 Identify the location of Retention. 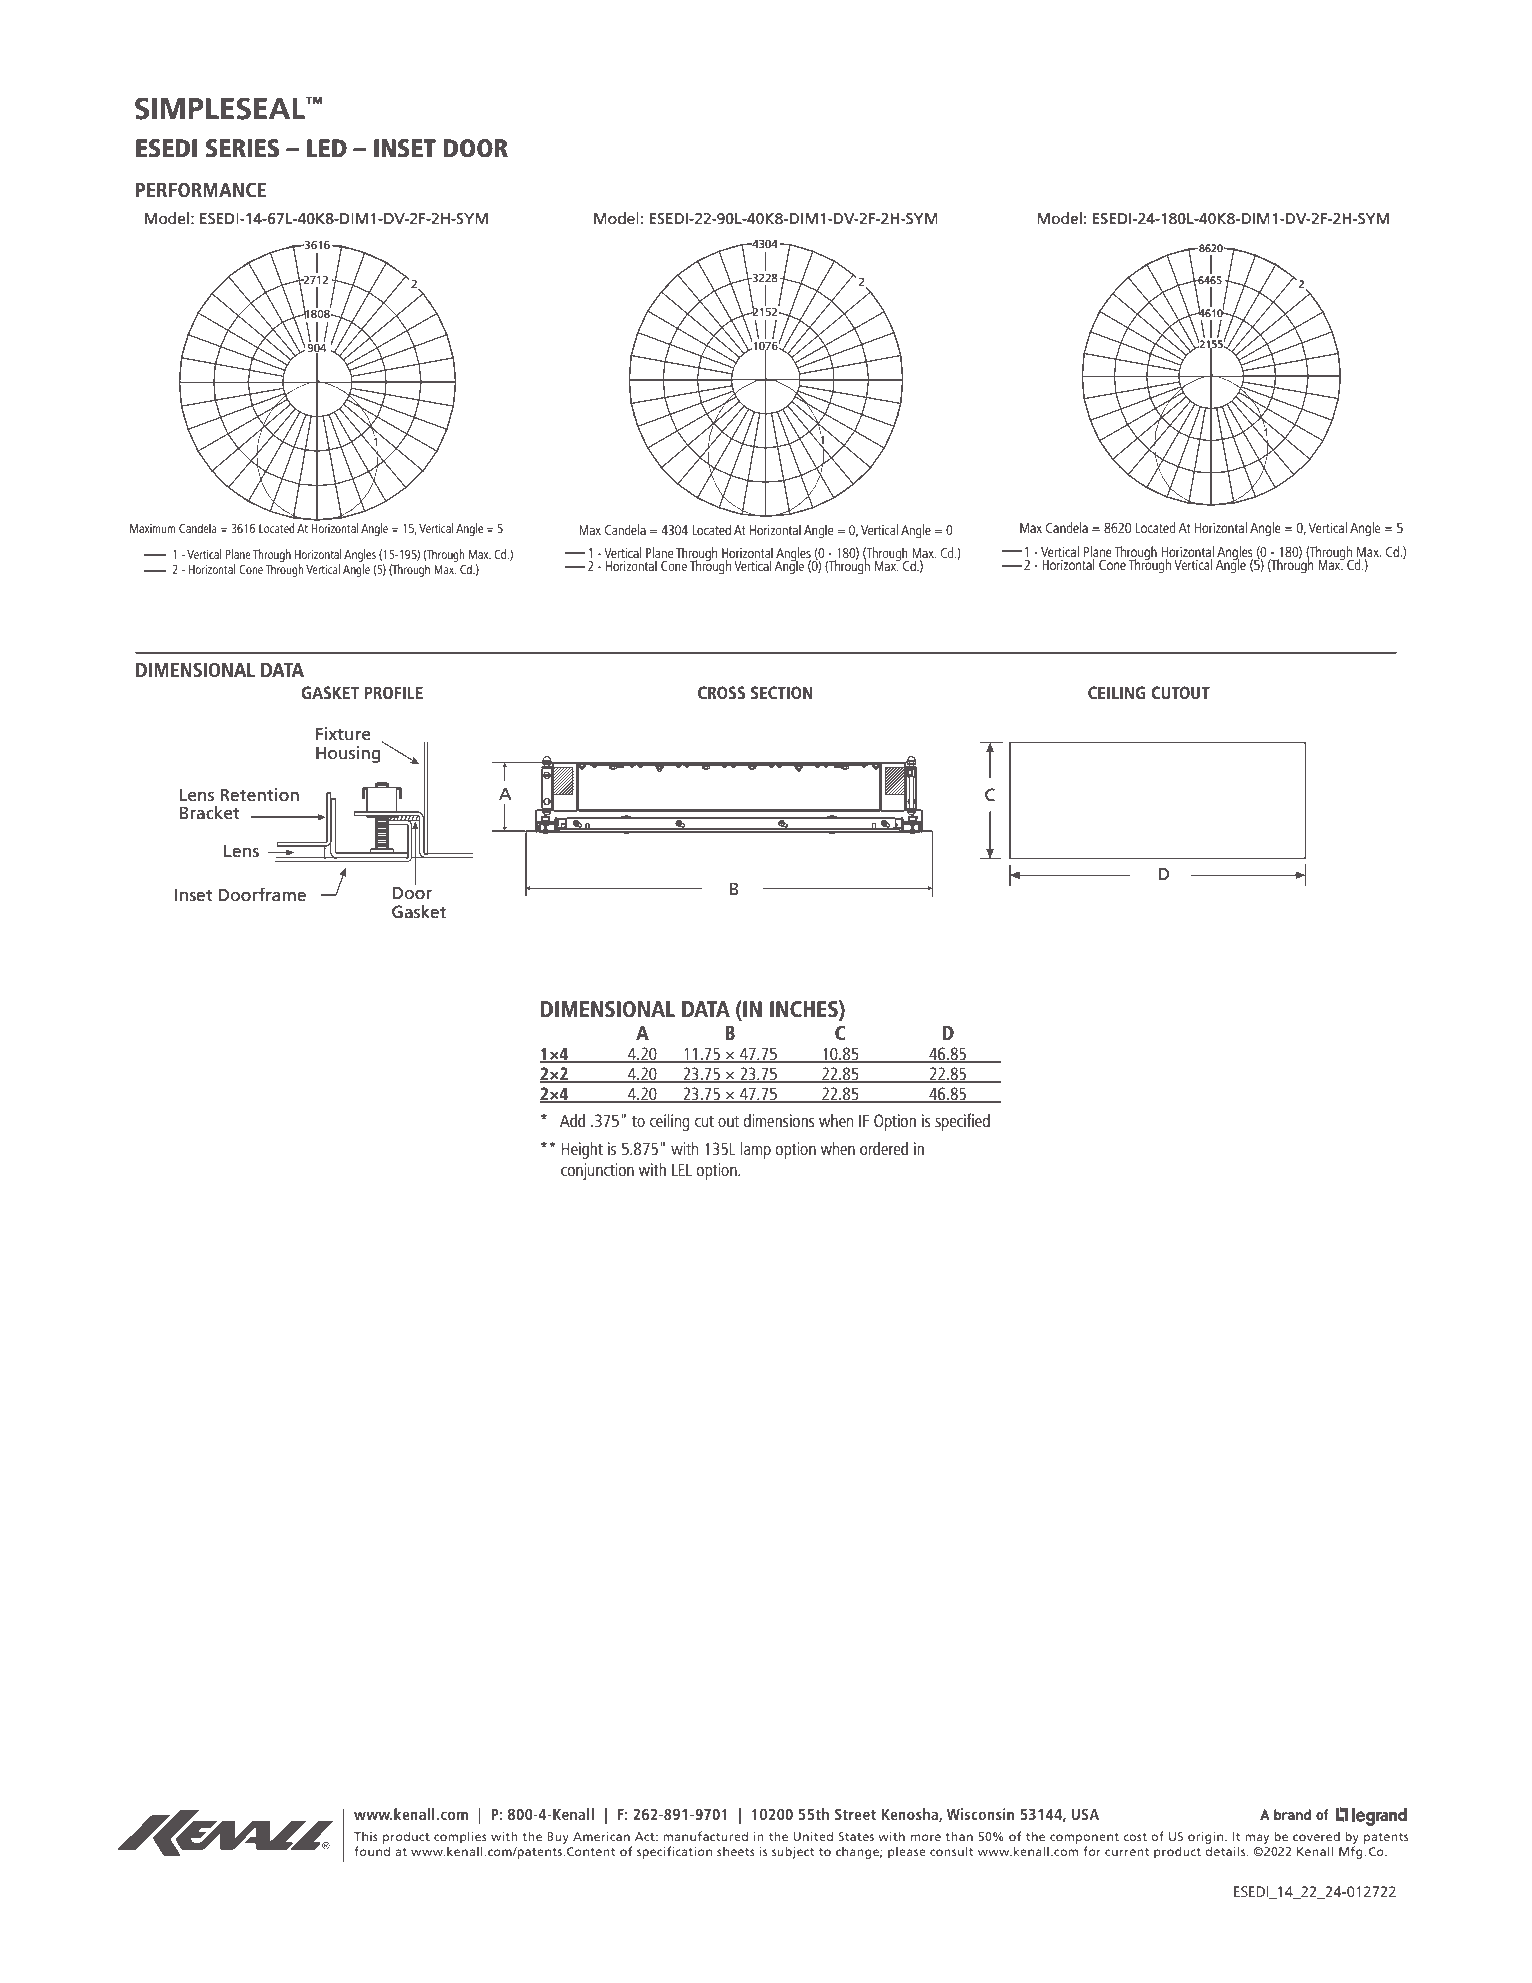
(259, 795).
